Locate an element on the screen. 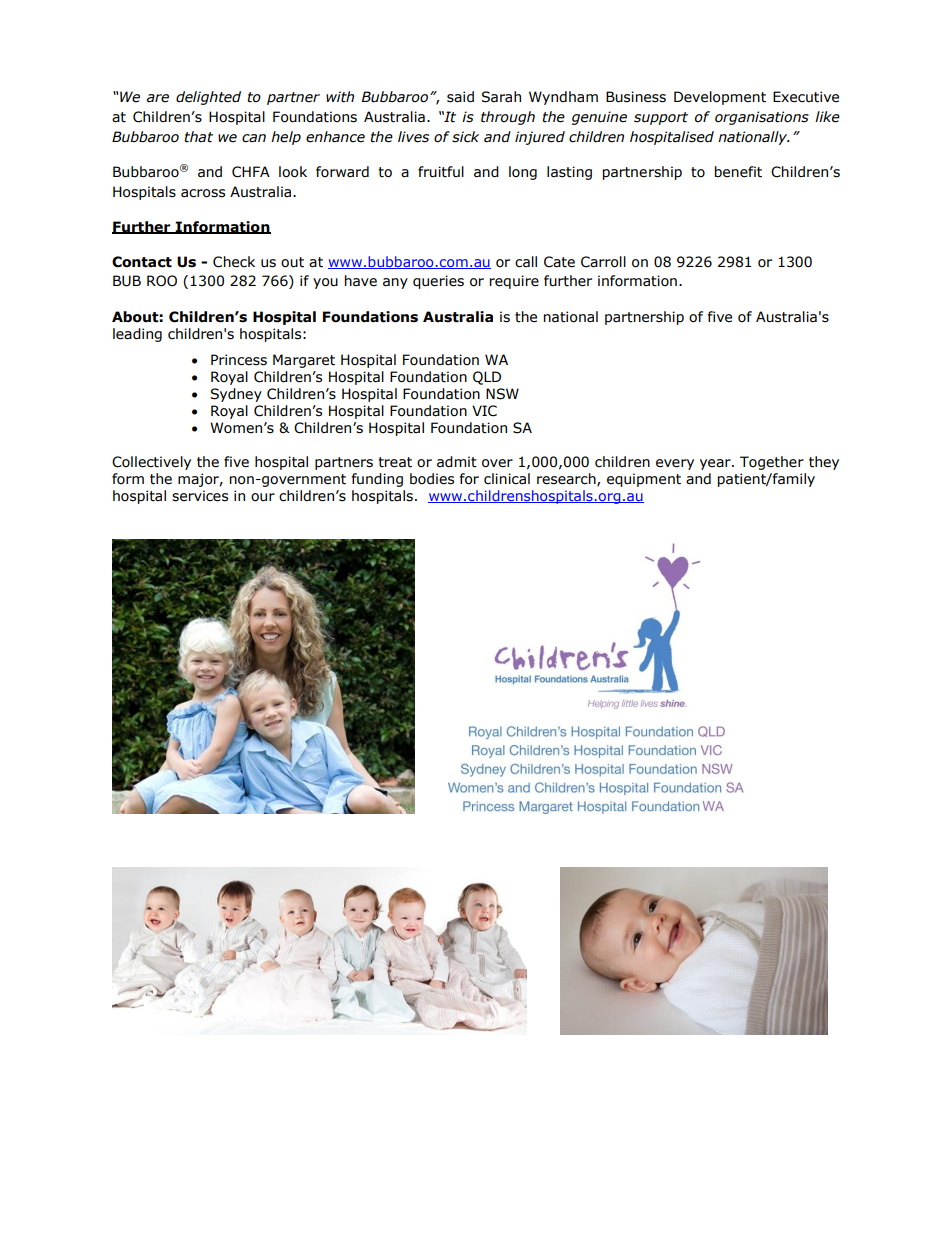 The width and height of the screenshot is (952, 1233). clinical is located at coordinates (507, 479).
